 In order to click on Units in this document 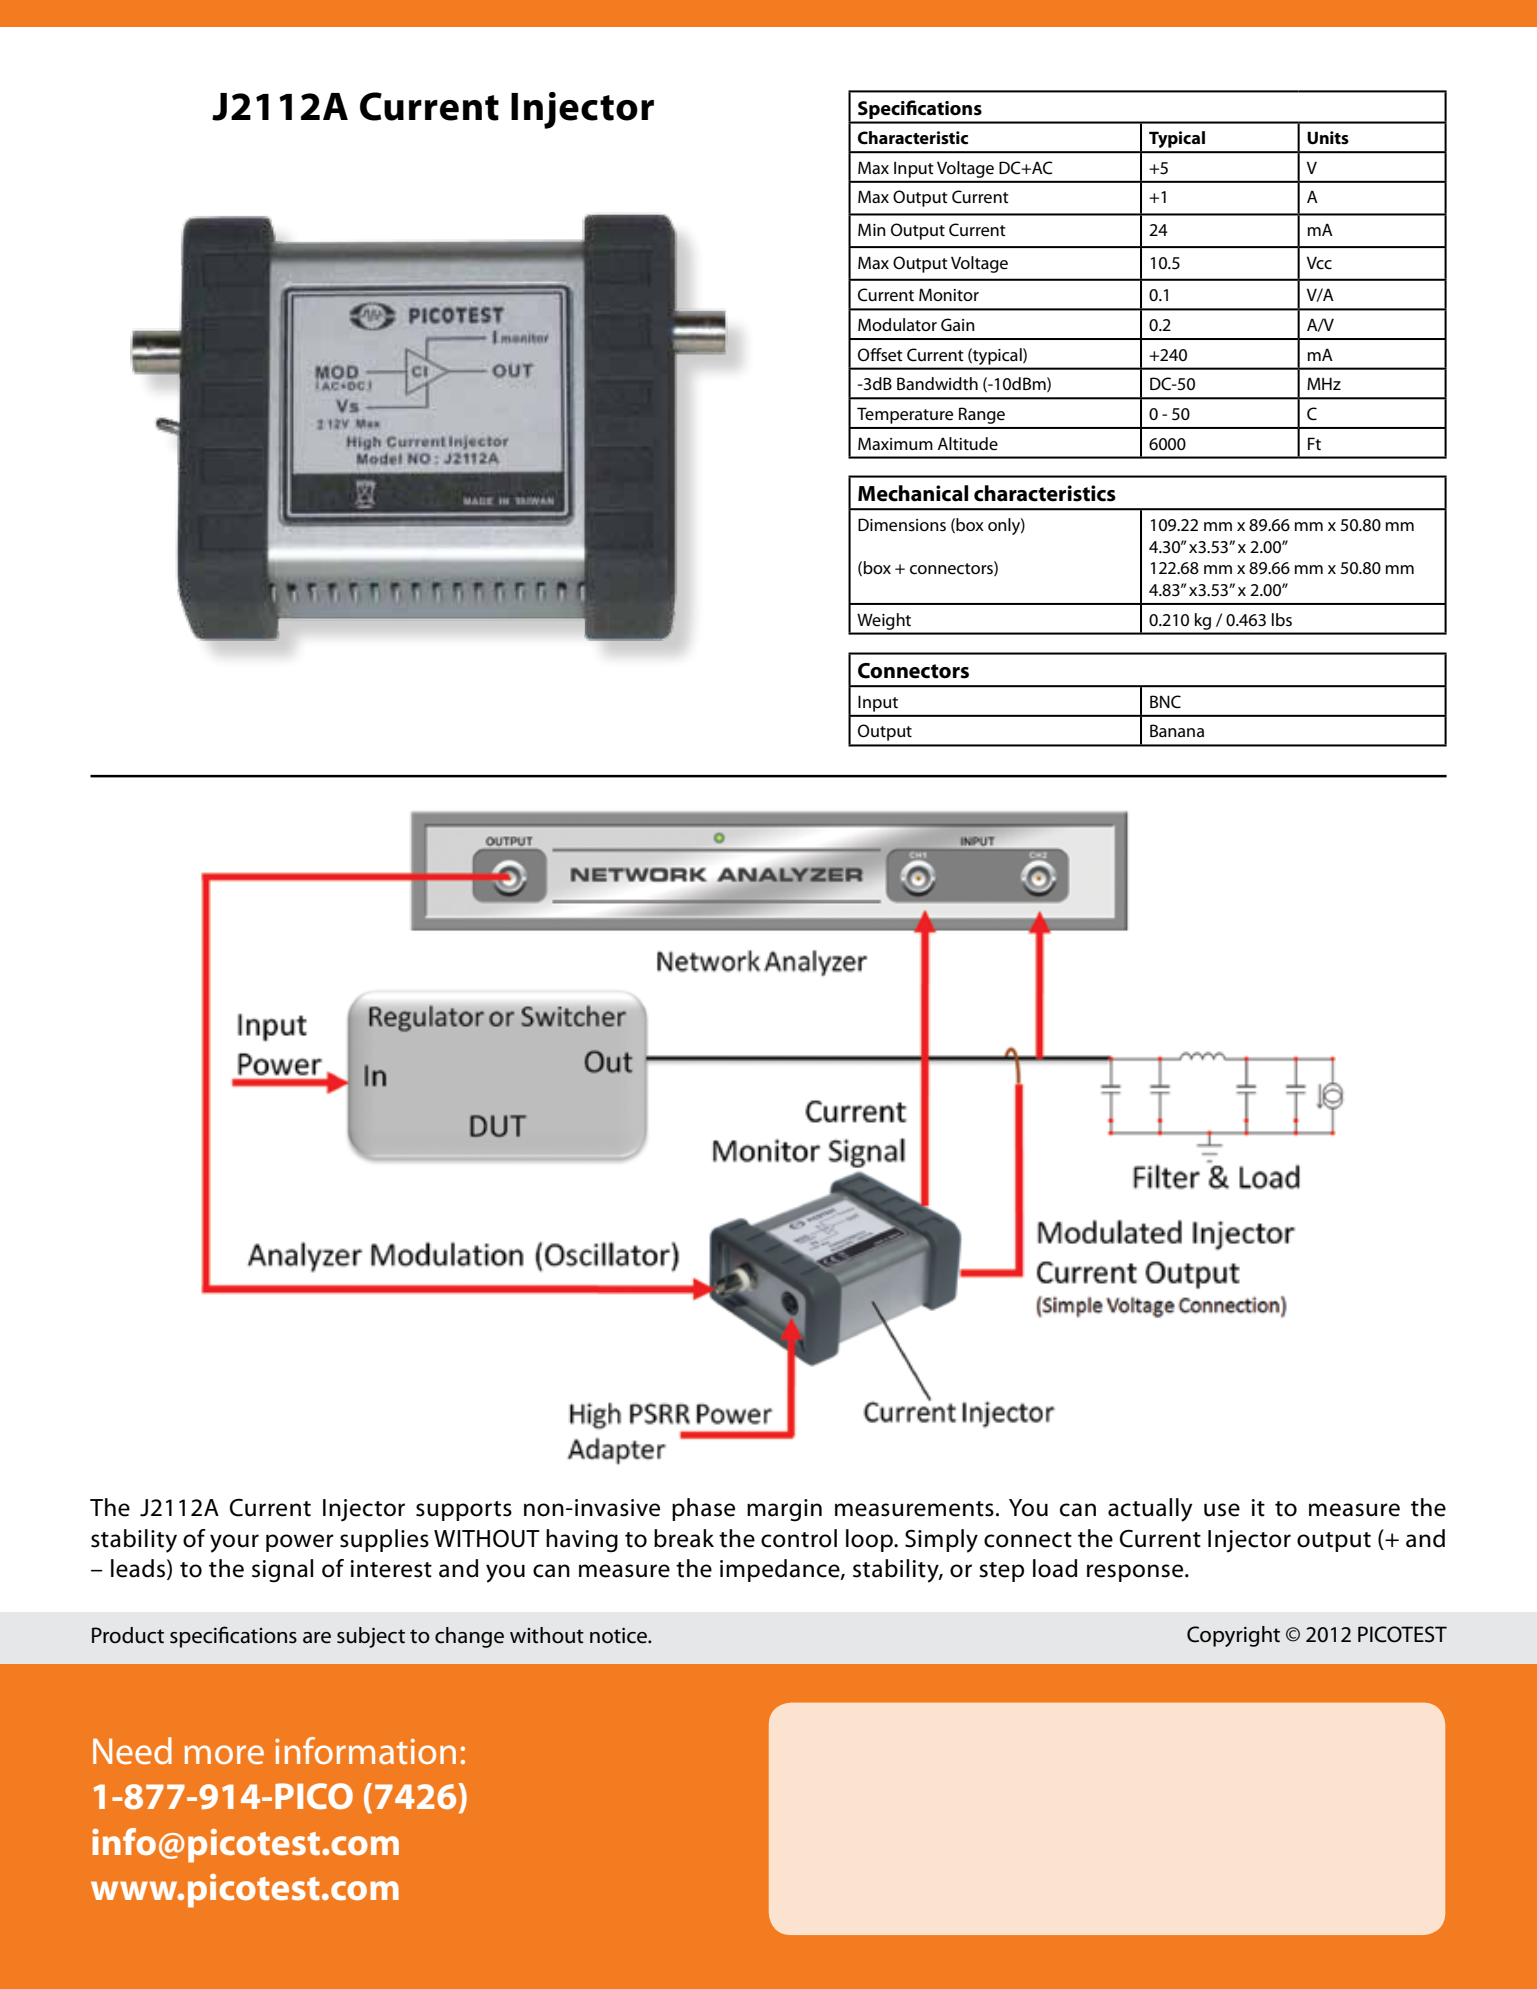, I will do `click(1328, 138)`.
